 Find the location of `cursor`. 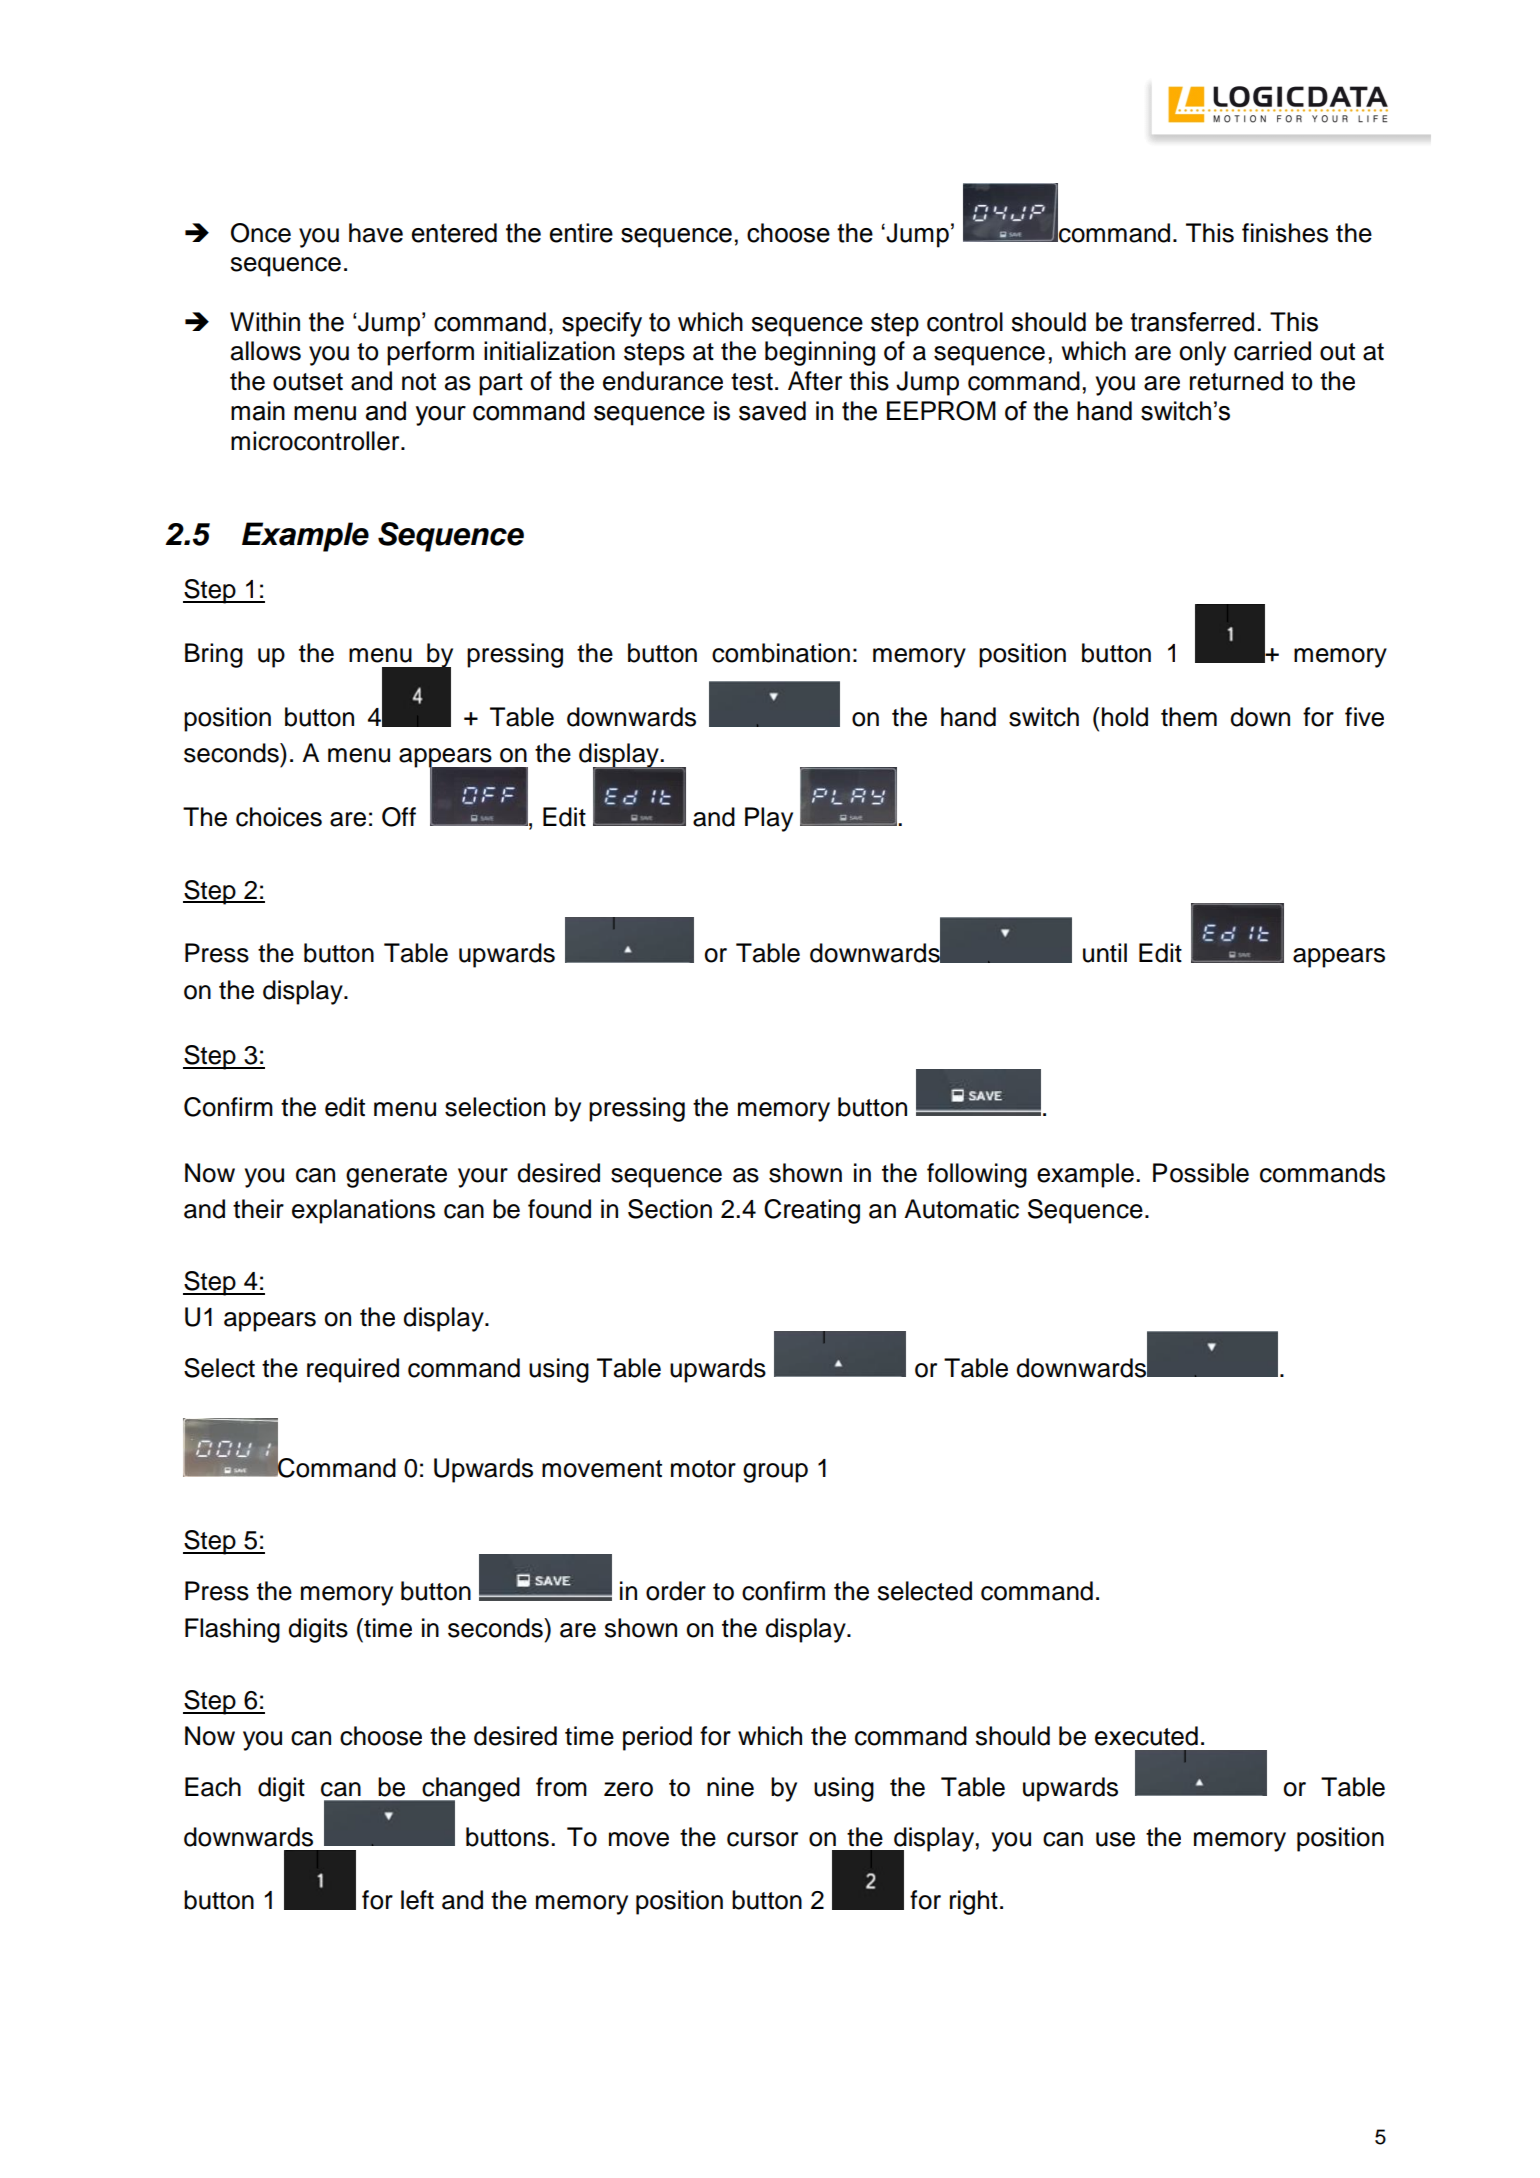

cursor is located at coordinates (762, 1839).
